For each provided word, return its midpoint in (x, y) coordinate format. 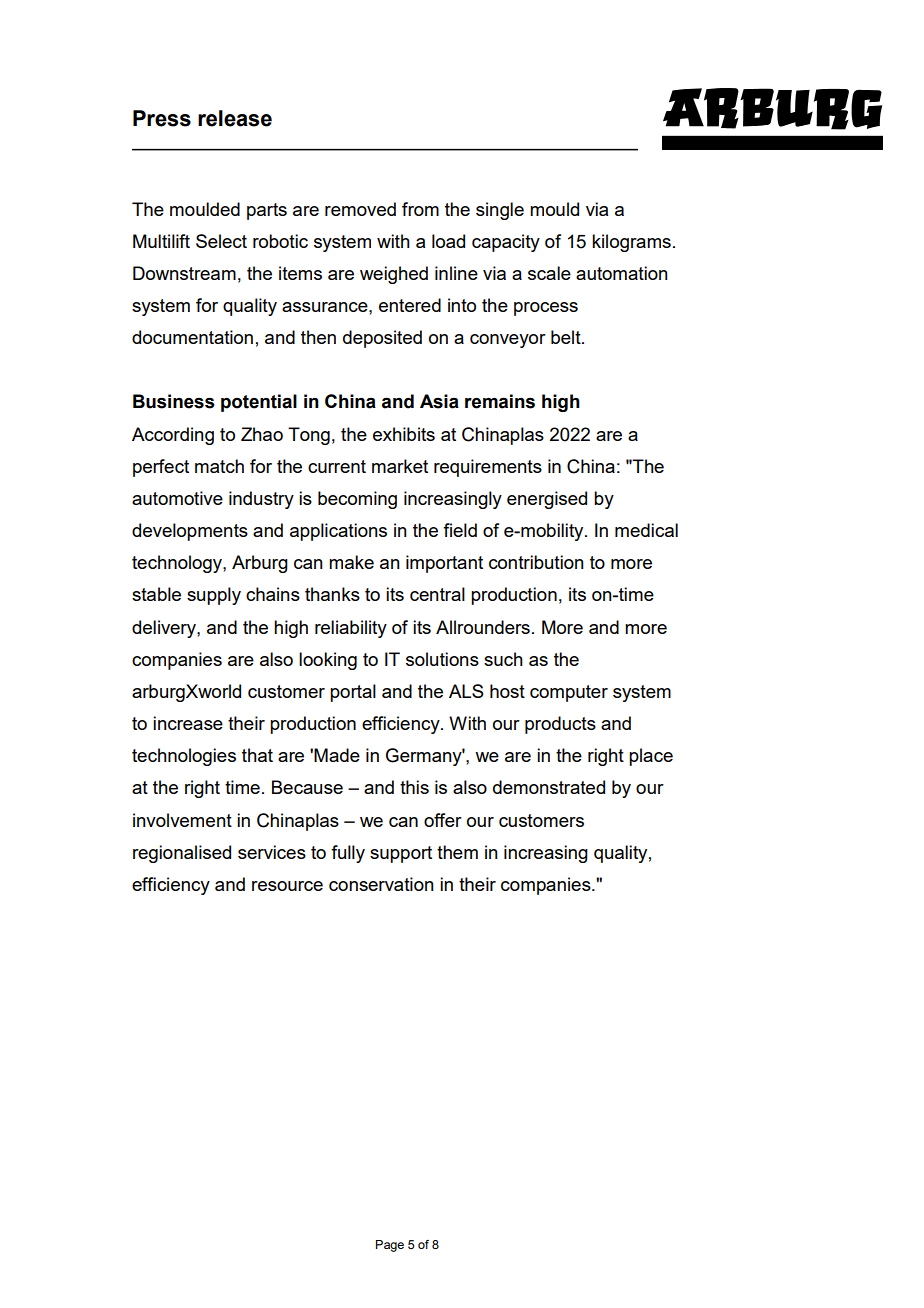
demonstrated (549, 787)
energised (547, 500)
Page (390, 1246)
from (420, 209)
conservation (381, 884)
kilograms (631, 243)
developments (190, 532)
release (235, 118)
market (400, 466)
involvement (182, 820)
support (401, 854)
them (457, 852)
